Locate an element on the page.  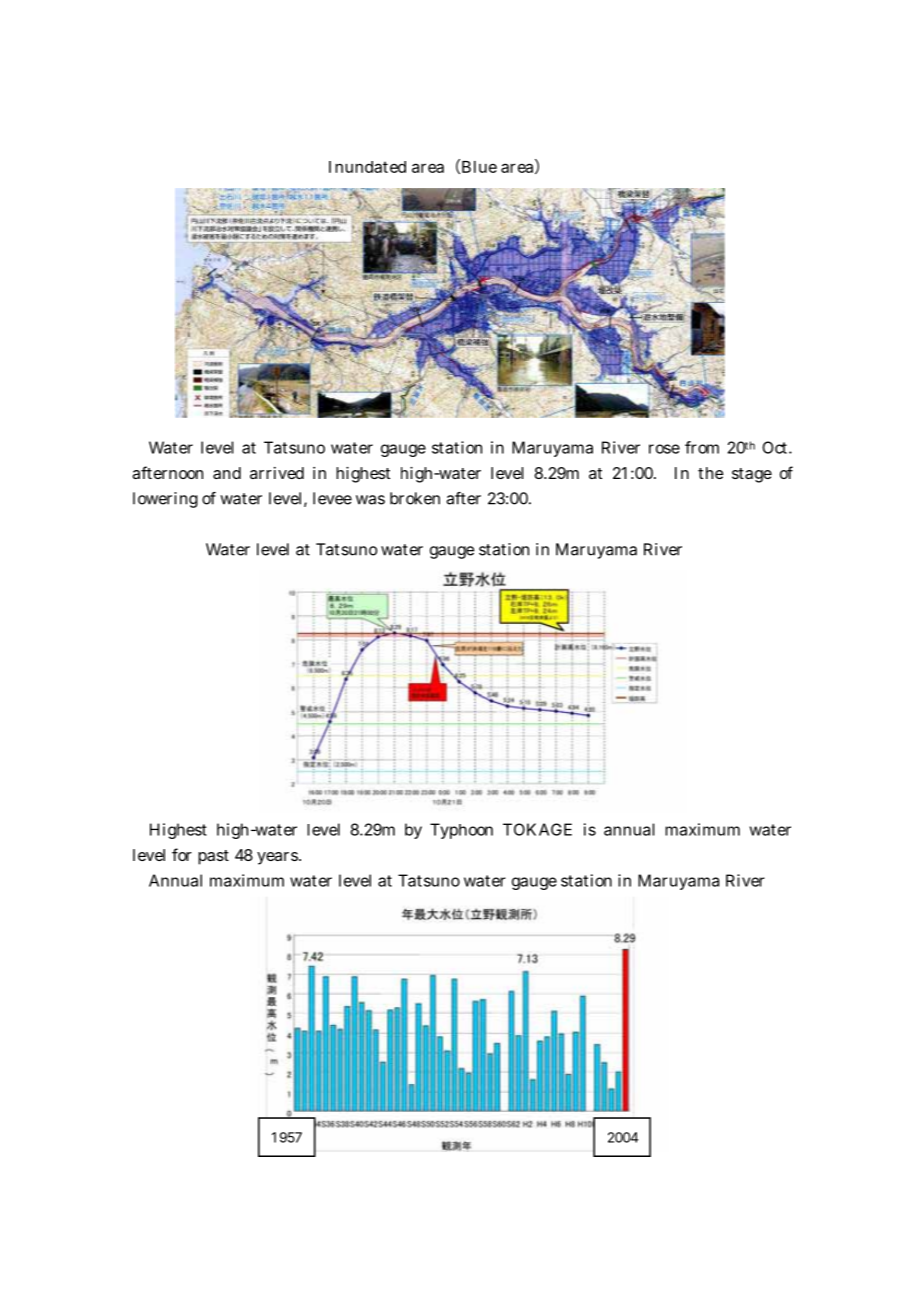
was is located at coordinates (370, 500).
